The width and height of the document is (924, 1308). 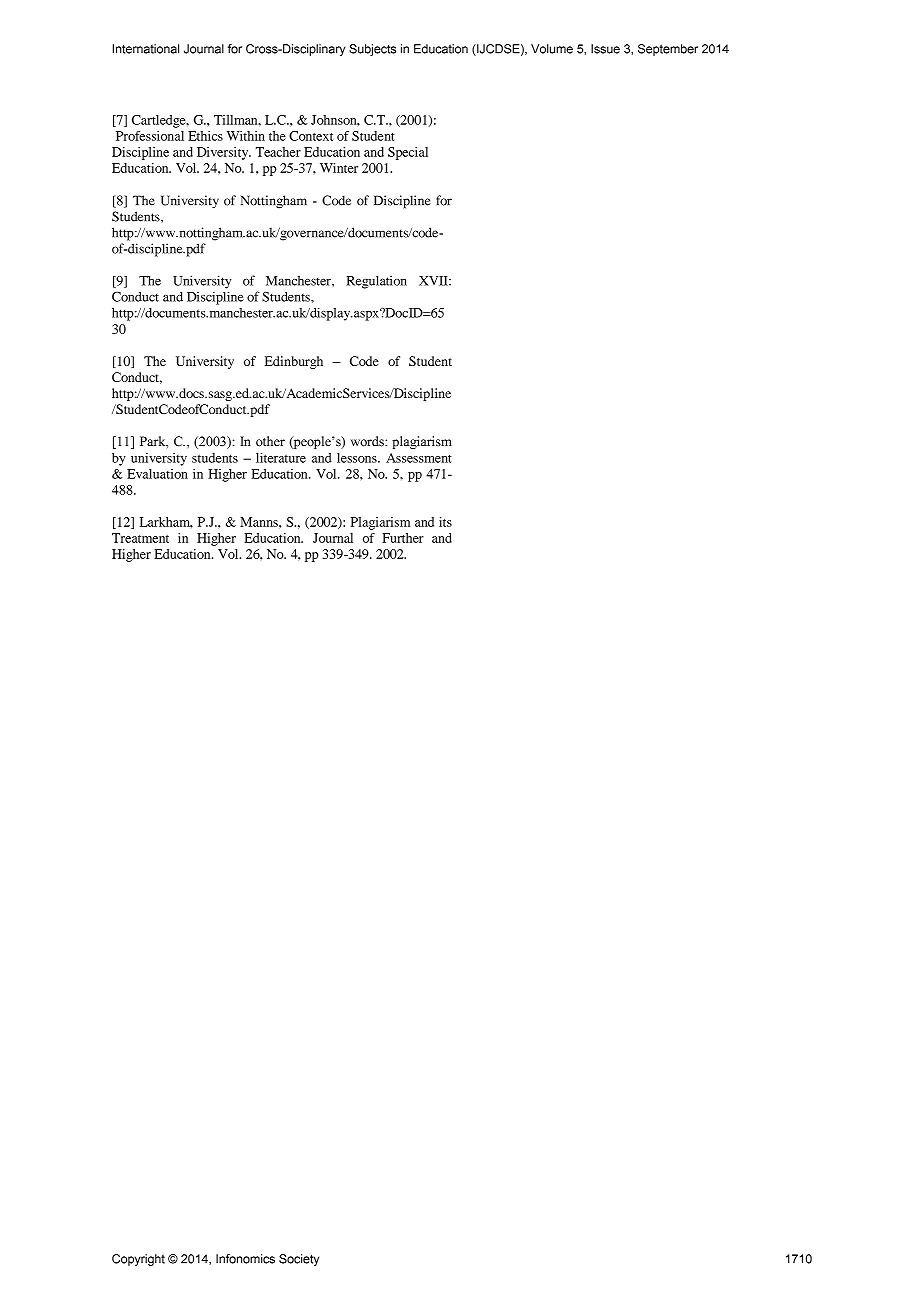 What do you see at coordinates (205, 136) in the document?
I see `Ethics` at bounding box center [205, 136].
